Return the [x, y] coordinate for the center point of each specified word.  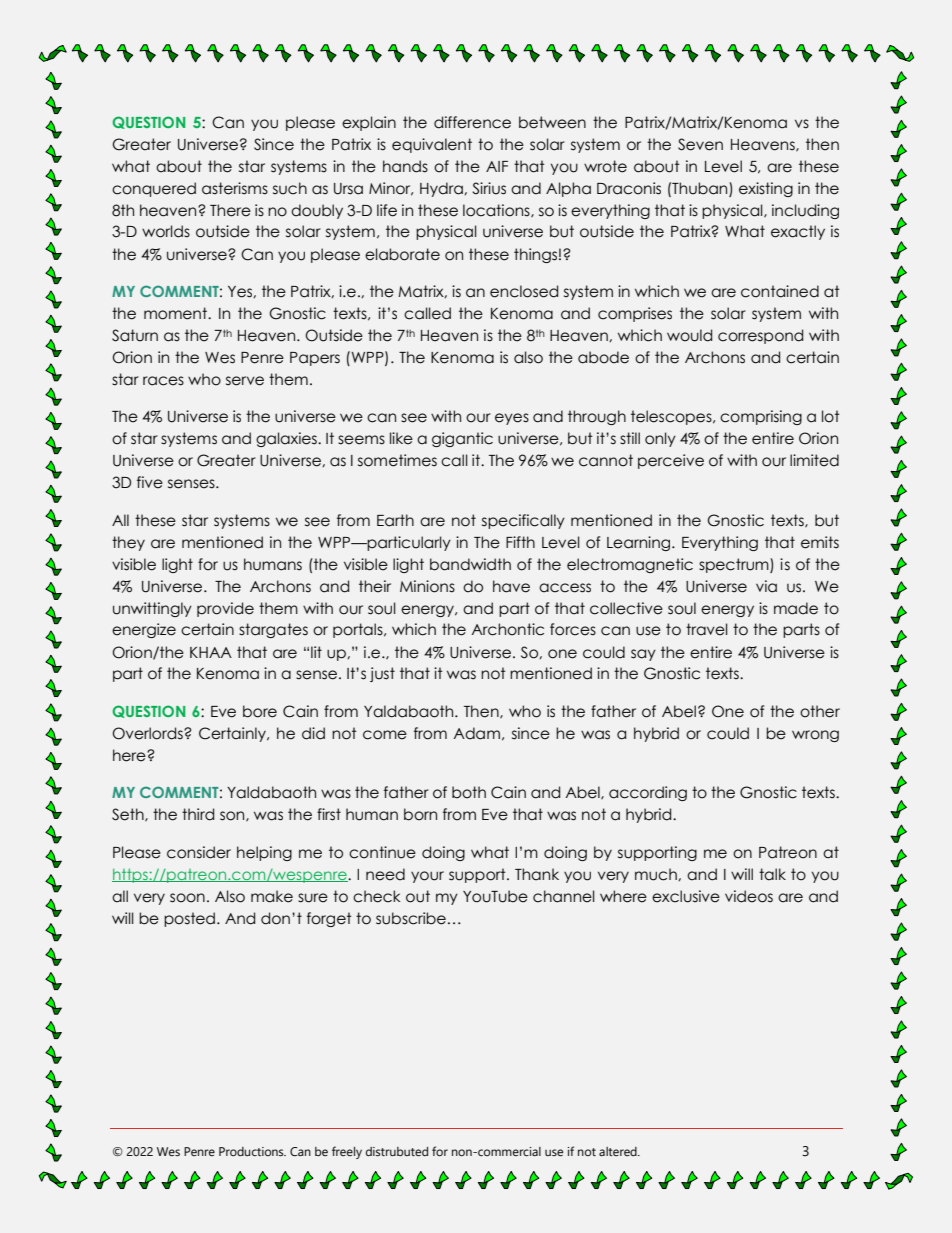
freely [347, 1152]
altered [619, 1151]
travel [707, 629]
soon [187, 898]
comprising [761, 417]
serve [245, 381]
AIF [497, 166]
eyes [512, 419]
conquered [154, 189]
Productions [252, 1151]
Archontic [507, 629]
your [427, 877]
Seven [700, 144]
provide [225, 609]
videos [749, 896]
